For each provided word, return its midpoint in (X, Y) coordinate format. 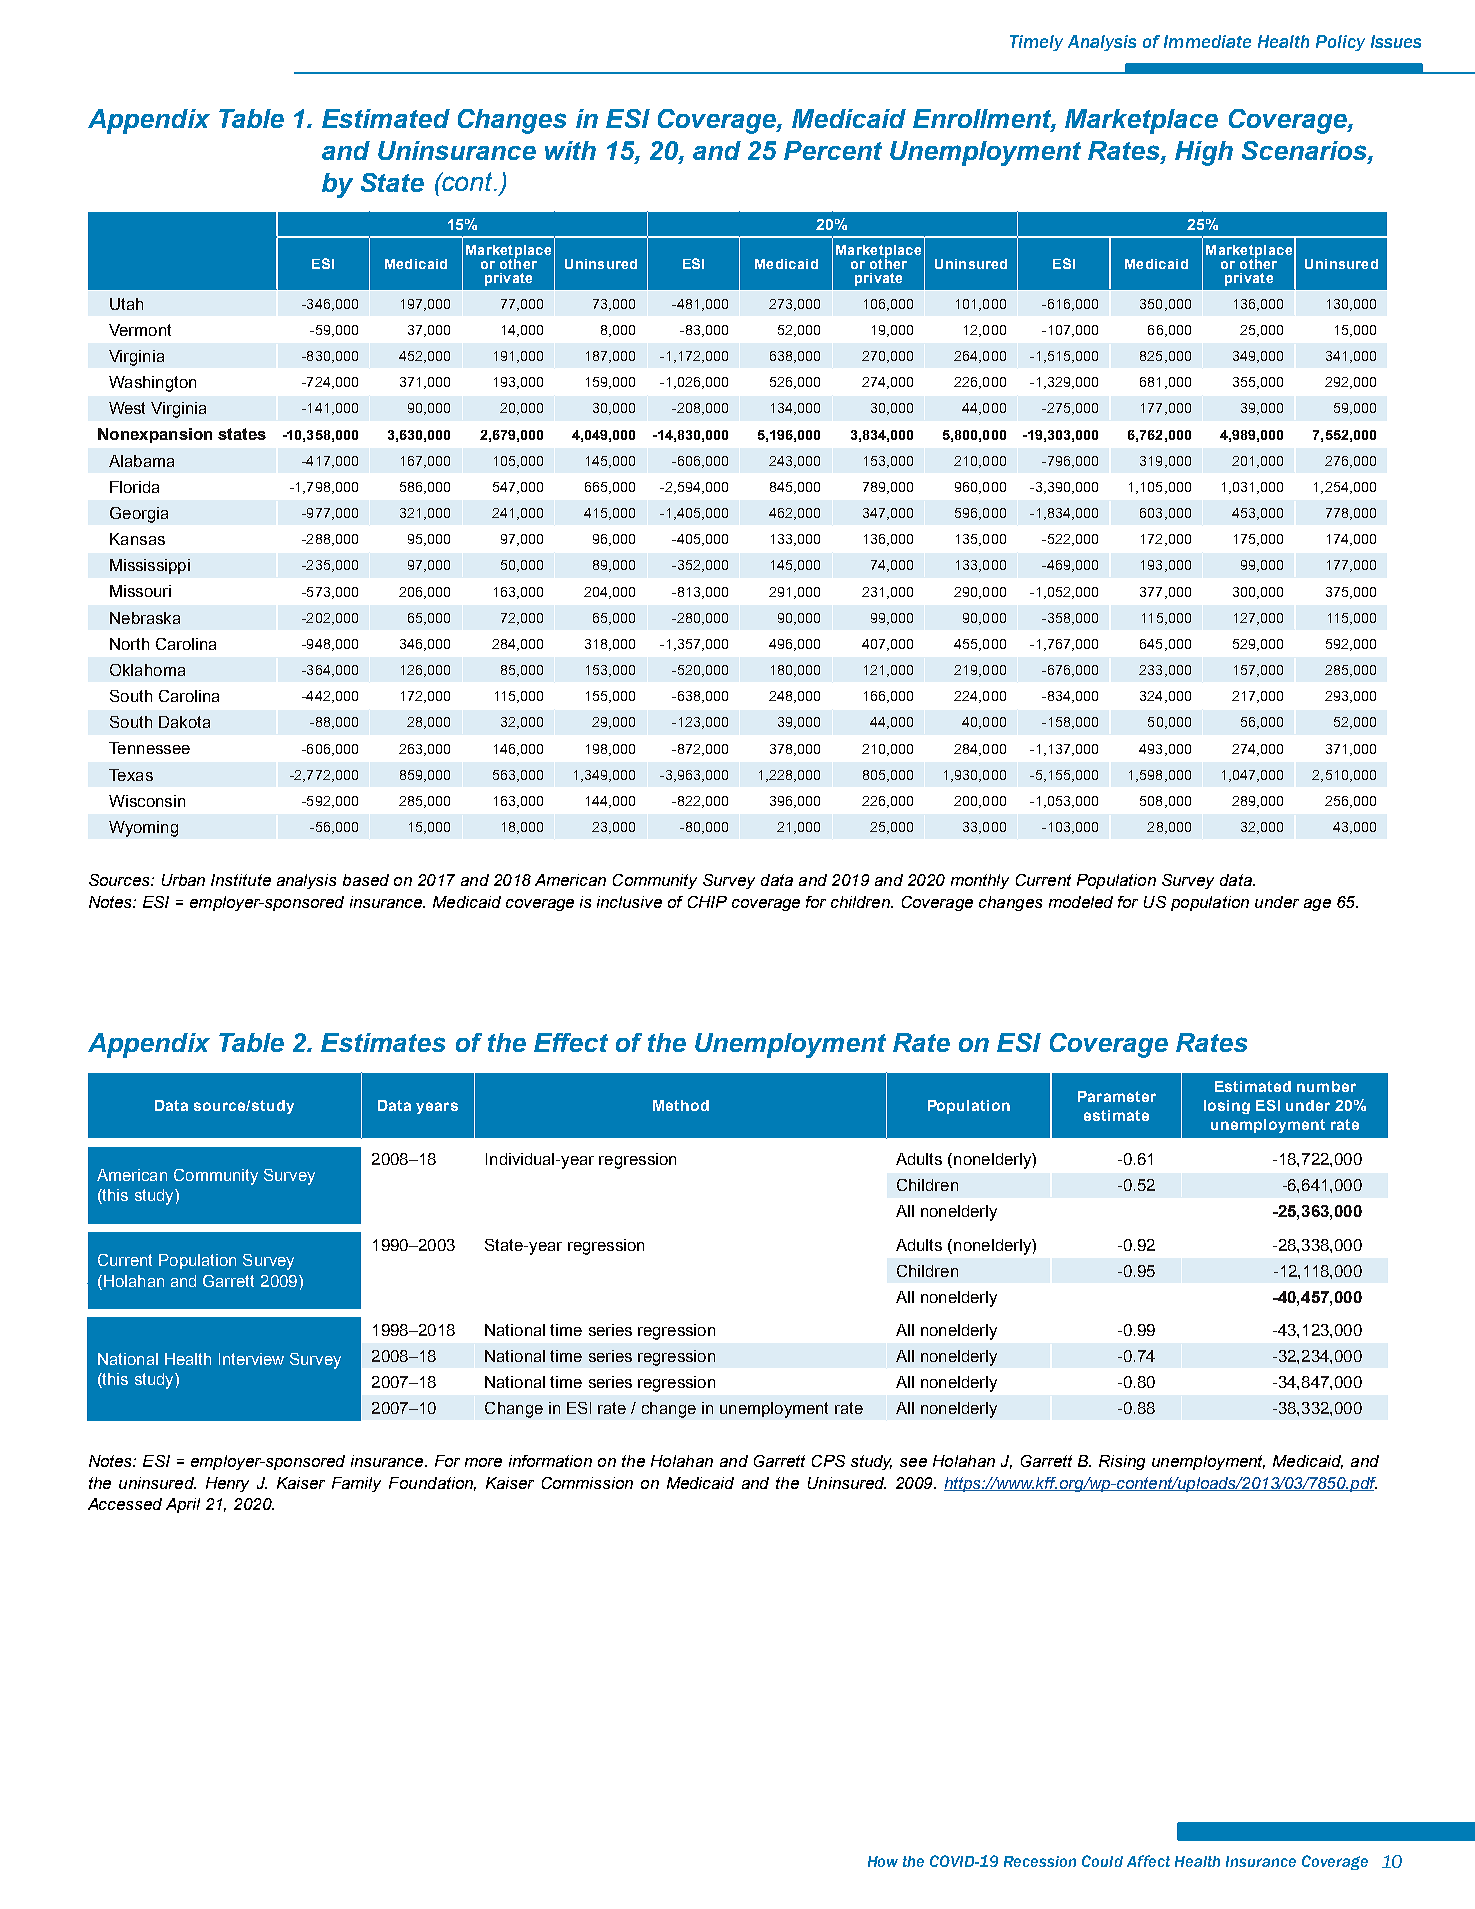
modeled (1081, 902)
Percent (833, 150)
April (183, 1505)
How (883, 1861)
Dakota (184, 722)
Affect (1148, 1861)
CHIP (707, 902)
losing (1227, 1107)
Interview (251, 1359)
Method (681, 1105)
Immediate (1207, 41)
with (570, 150)
